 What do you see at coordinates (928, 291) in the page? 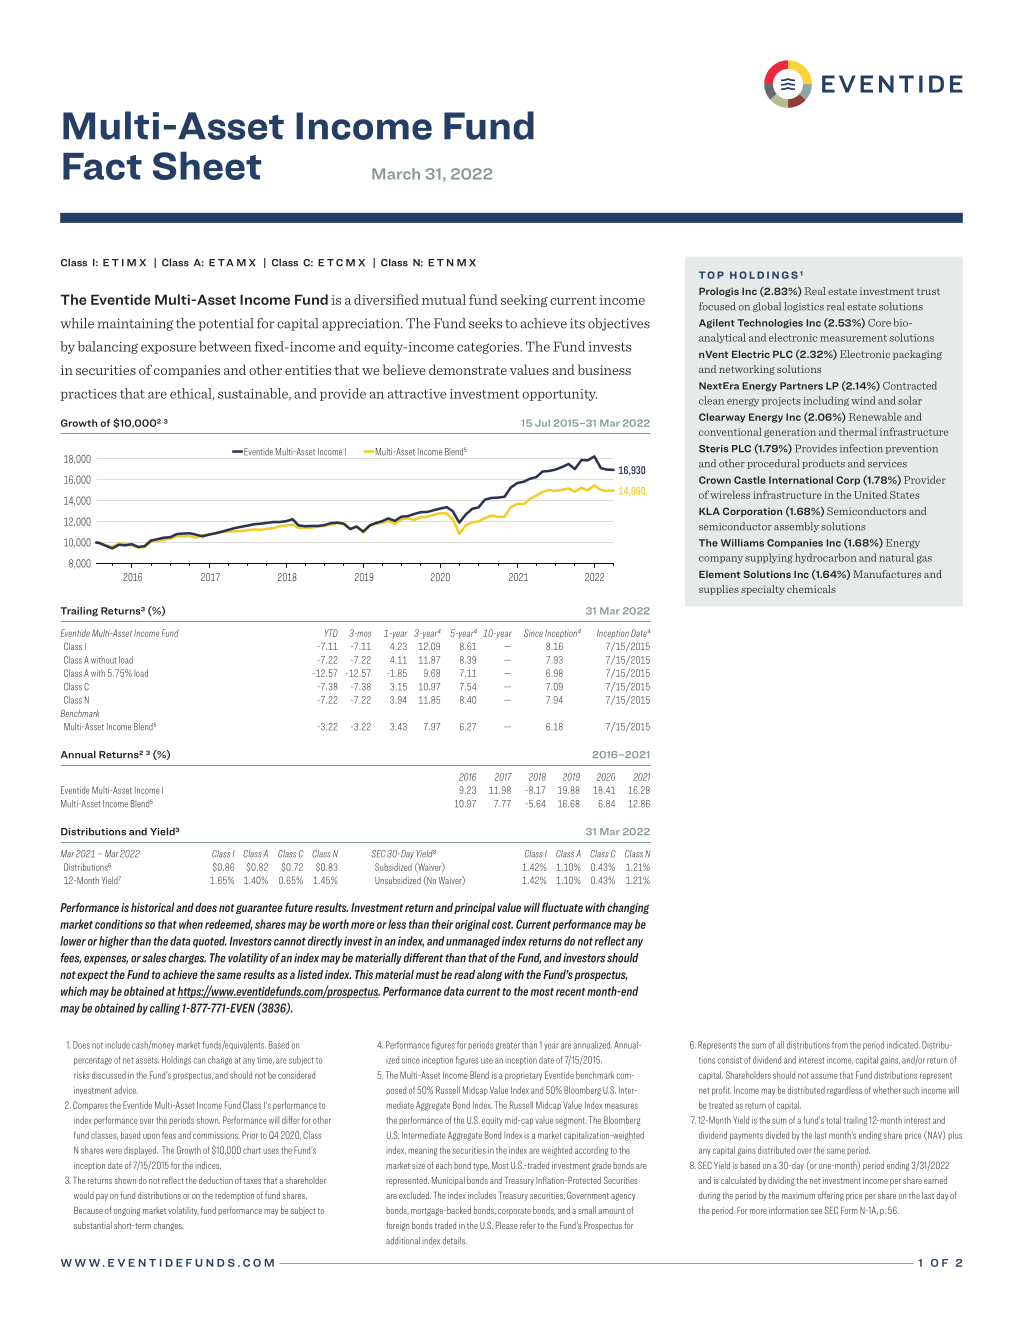
I see `trust` at bounding box center [928, 291].
